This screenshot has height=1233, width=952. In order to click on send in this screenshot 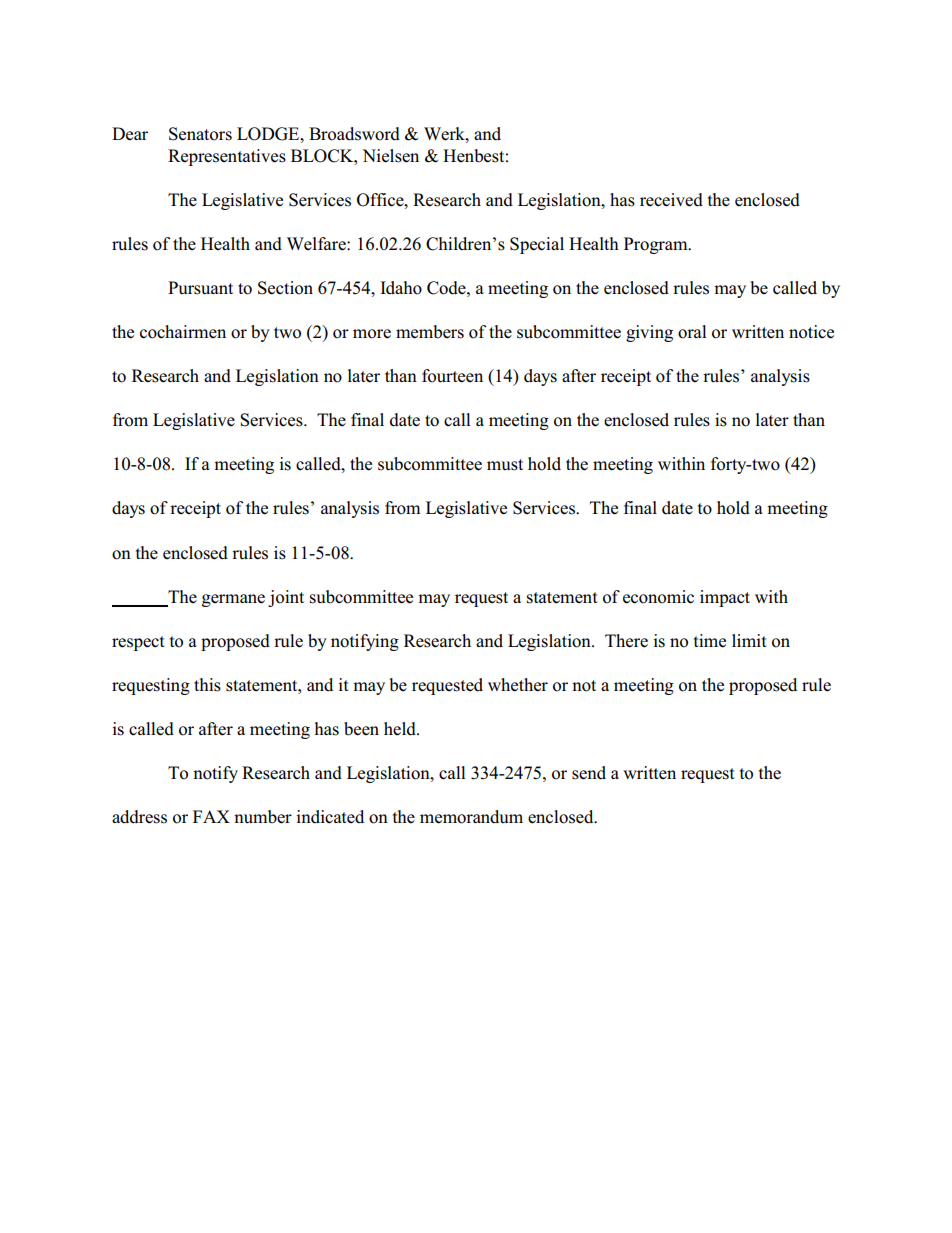, I will do `click(589, 773)`.
